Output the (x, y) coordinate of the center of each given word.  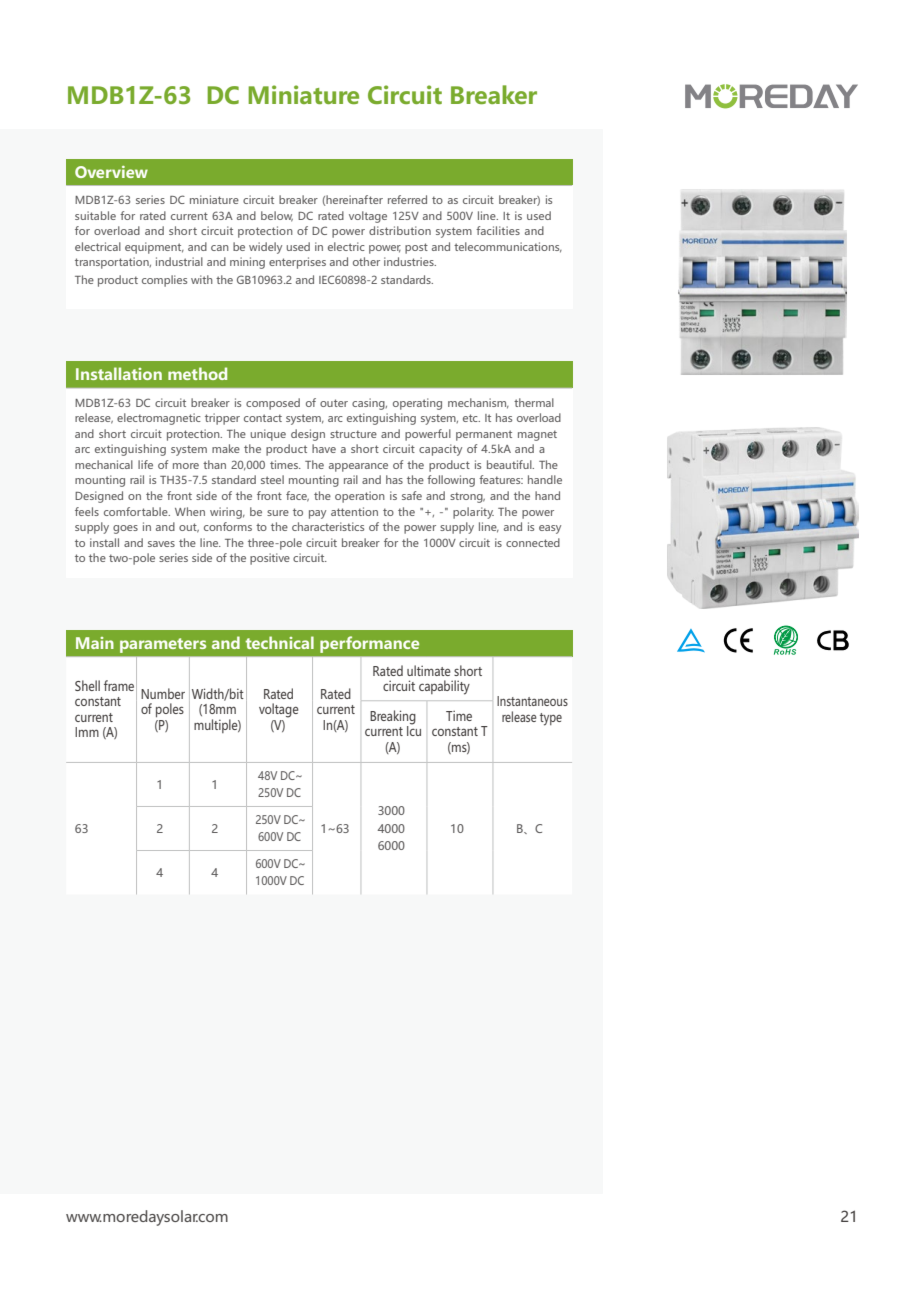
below (277, 216)
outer (334, 403)
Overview (111, 172)
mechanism (478, 403)
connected (533, 542)
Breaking (393, 718)
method (197, 373)
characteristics (328, 526)
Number (163, 693)
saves (161, 544)
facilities (498, 230)
